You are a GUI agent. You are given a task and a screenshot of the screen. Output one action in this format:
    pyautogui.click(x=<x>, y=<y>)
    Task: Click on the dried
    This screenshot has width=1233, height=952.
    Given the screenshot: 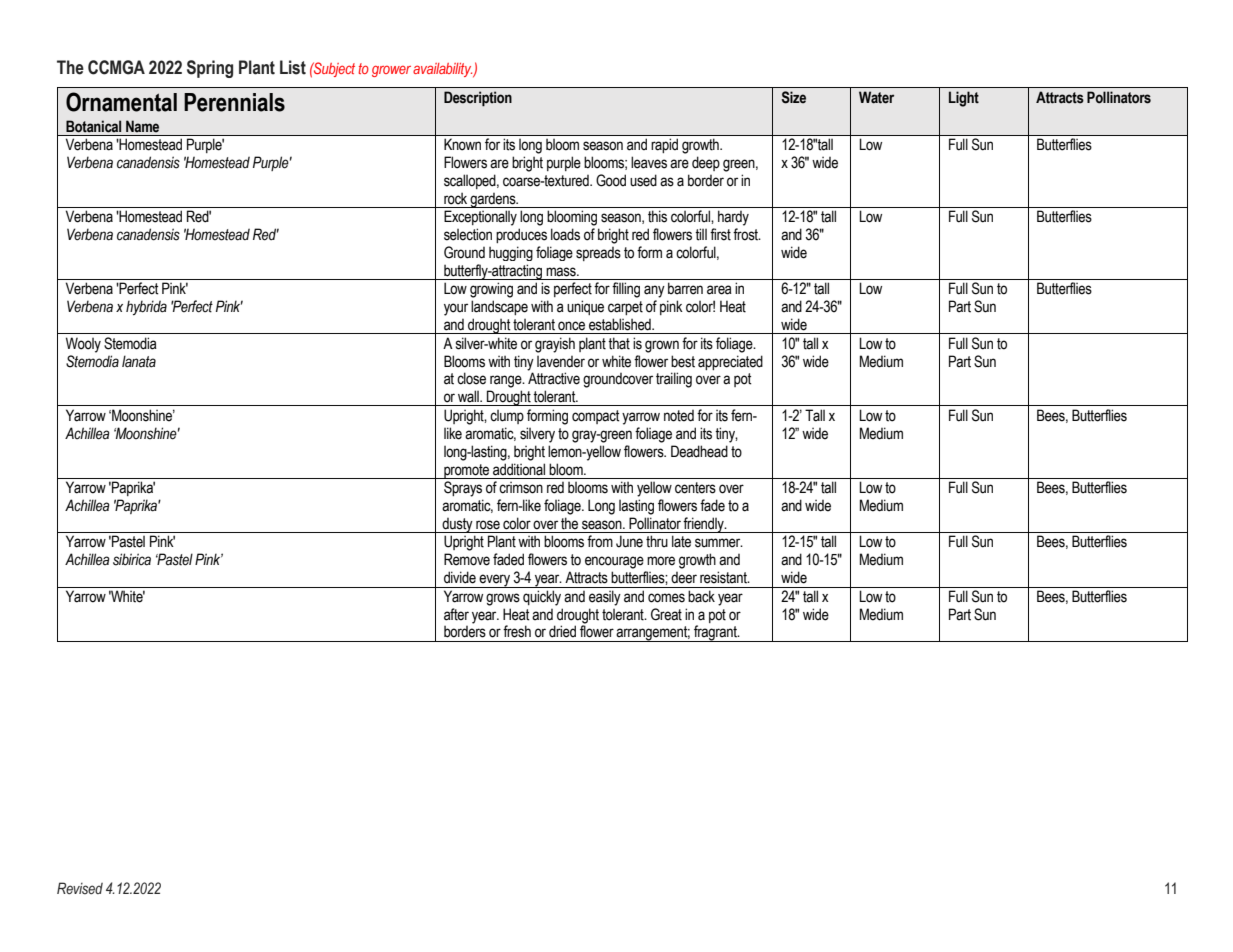 What is the action you would take?
    pyautogui.click(x=562, y=631)
